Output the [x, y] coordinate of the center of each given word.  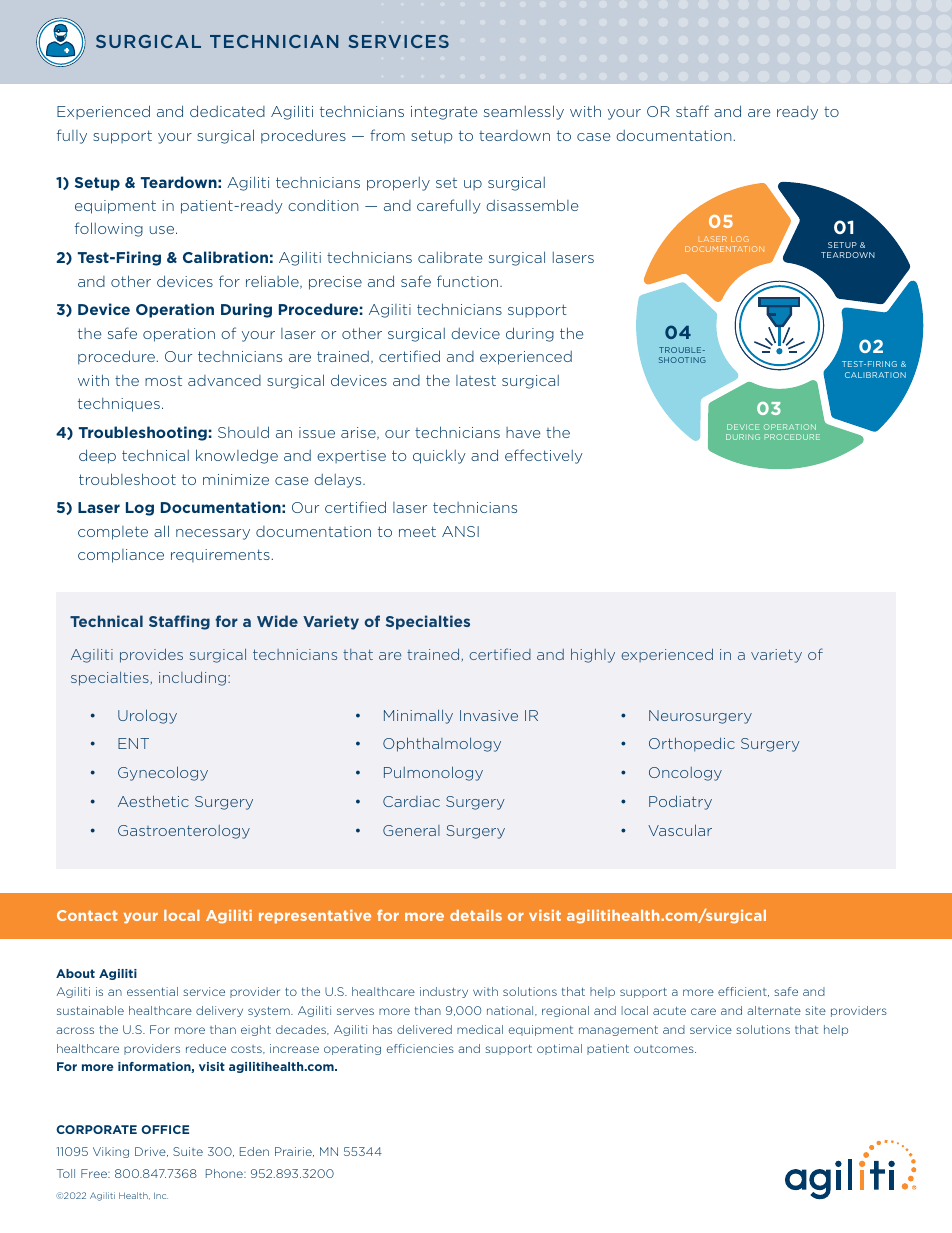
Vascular [680, 830]
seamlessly [524, 112]
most [163, 381]
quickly [439, 456]
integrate [444, 113]
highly [593, 655]
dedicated [227, 111]
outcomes [665, 1049]
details [476, 915]
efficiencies [420, 1048]
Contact [87, 915]
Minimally [418, 716]
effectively [544, 456]
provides [151, 655]
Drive [151, 1152]
